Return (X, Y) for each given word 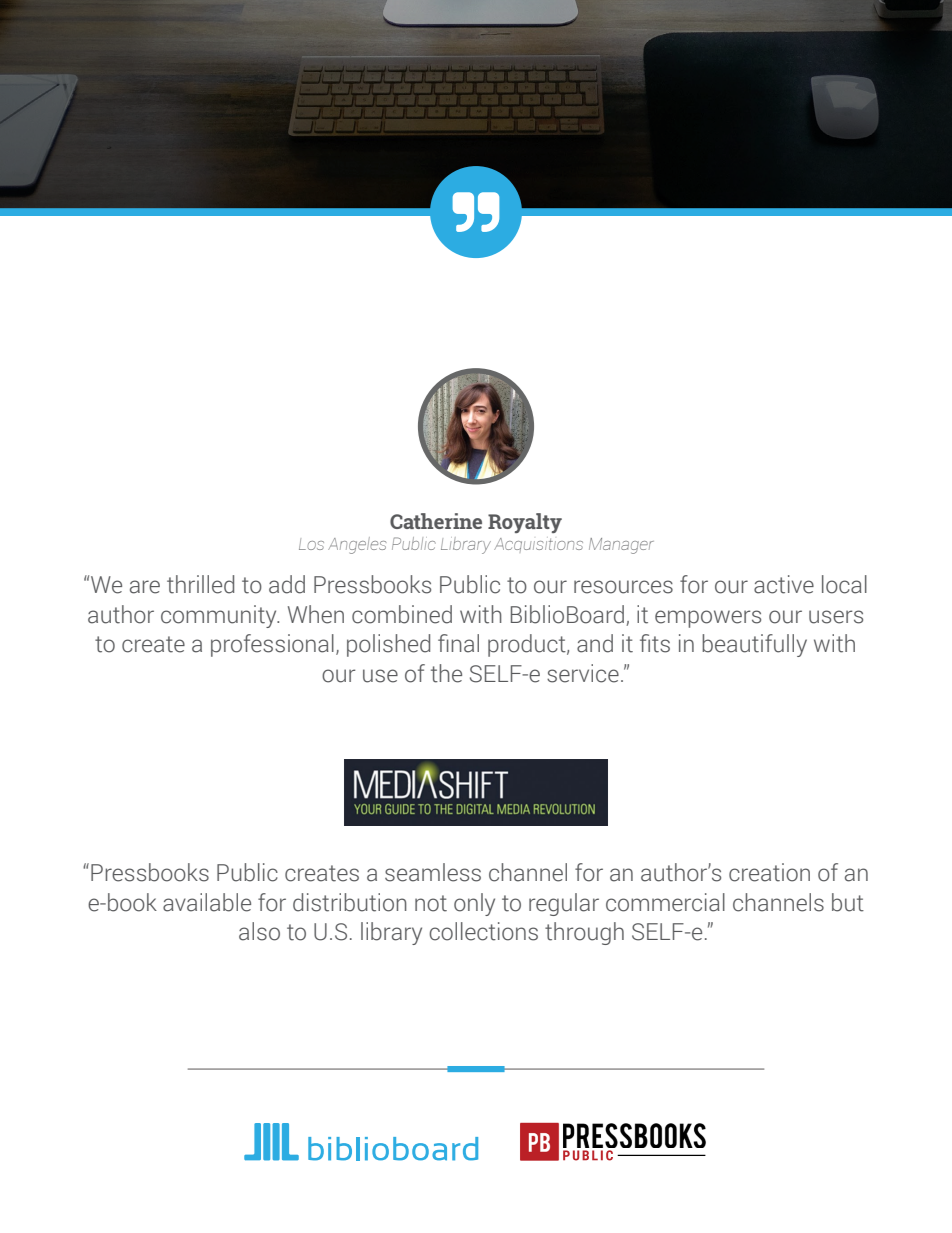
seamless (433, 872)
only (474, 904)
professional (272, 645)
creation (769, 872)
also (259, 931)
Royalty (525, 523)
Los (311, 544)
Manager (621, 546)
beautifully (754, 645)
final (458, 643)
